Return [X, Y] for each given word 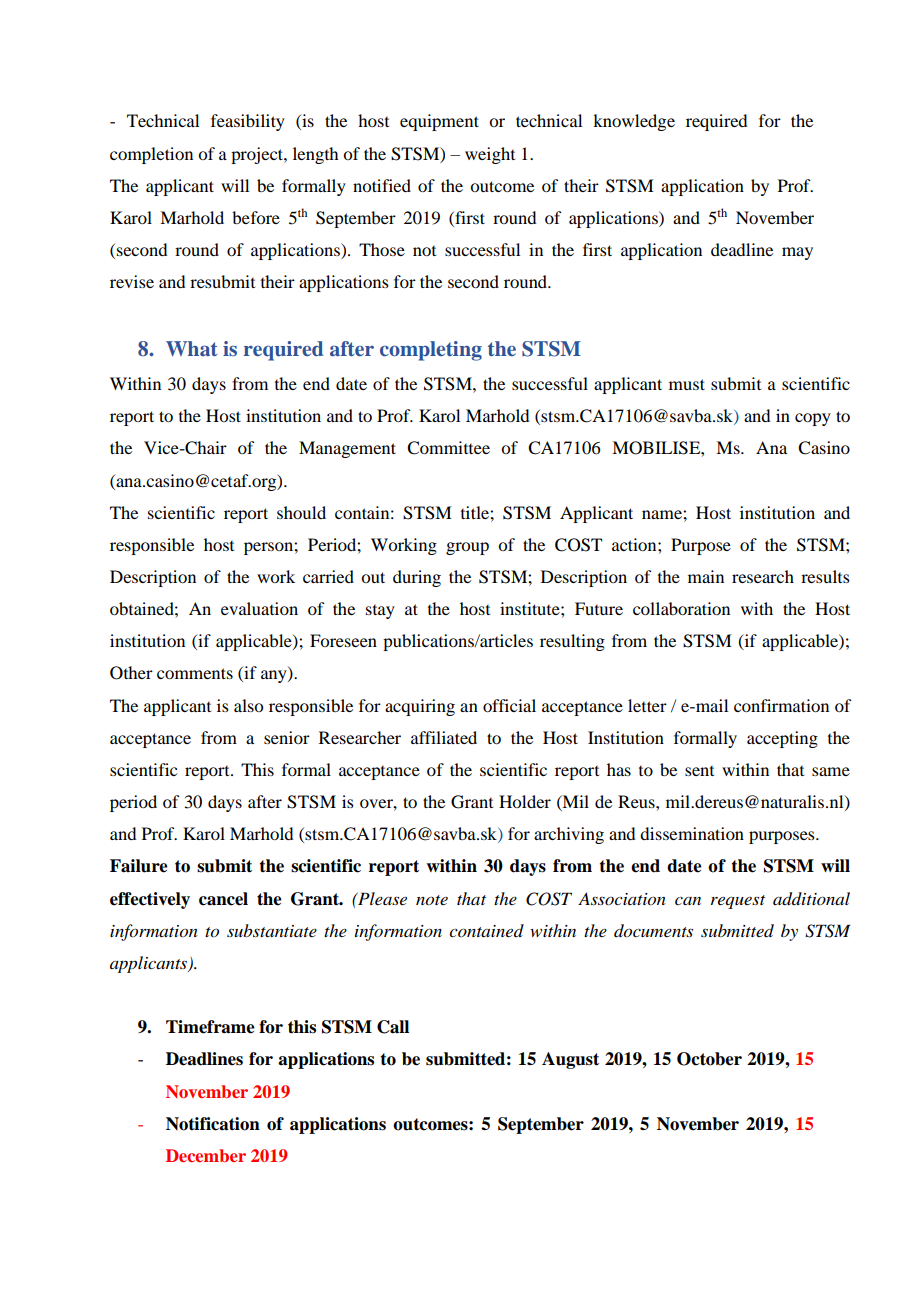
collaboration [681, 608]
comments [195, 673]
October [709, 1059]
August [570, 1060]
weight [490, 155]
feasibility [248, 122]
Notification [213, 1124]
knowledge [634, 122]
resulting [572, 642]
